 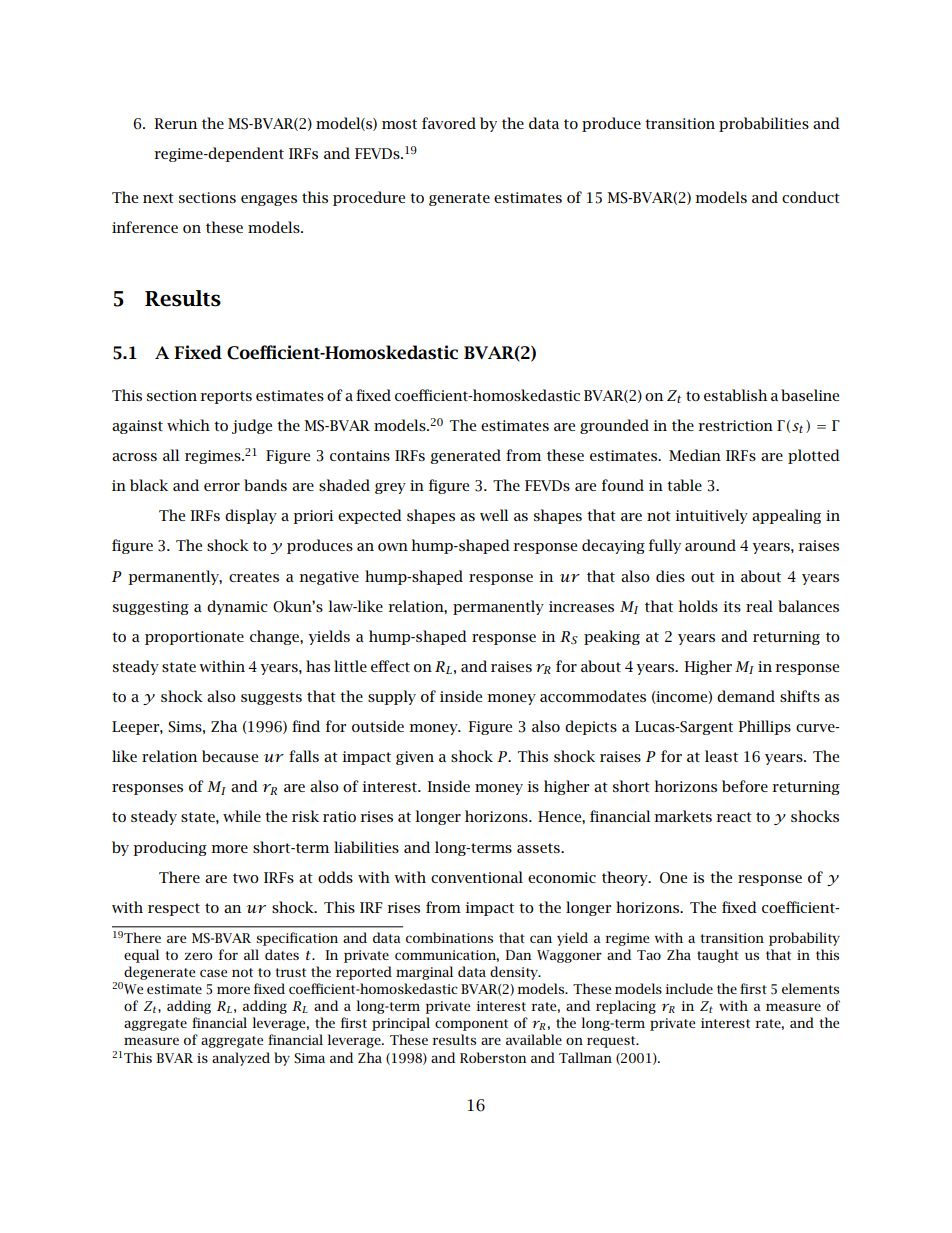 I want to click on probabilities, so click(x=764, y=124).
